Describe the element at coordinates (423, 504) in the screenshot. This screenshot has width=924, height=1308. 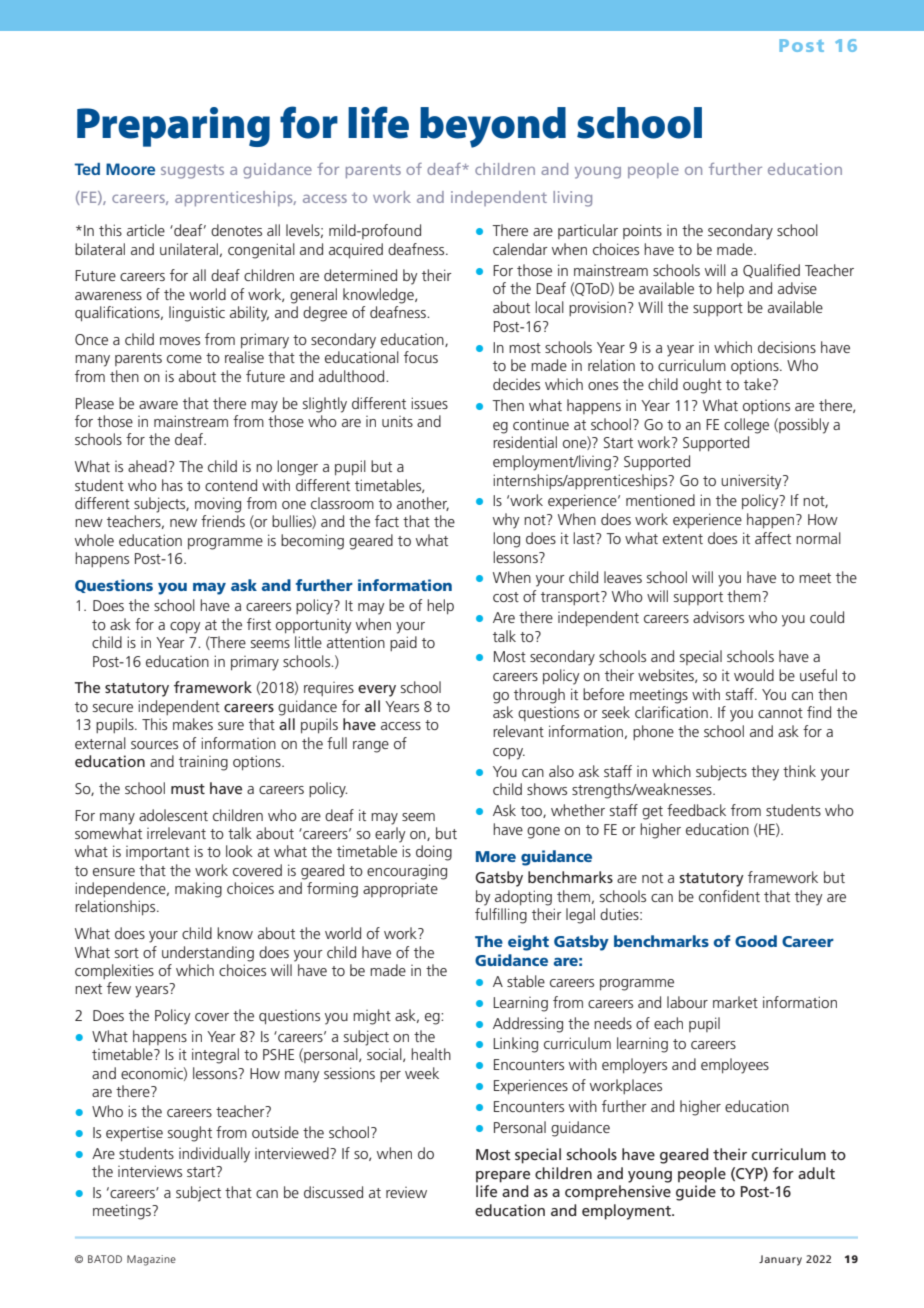
I see `another` at that location.
